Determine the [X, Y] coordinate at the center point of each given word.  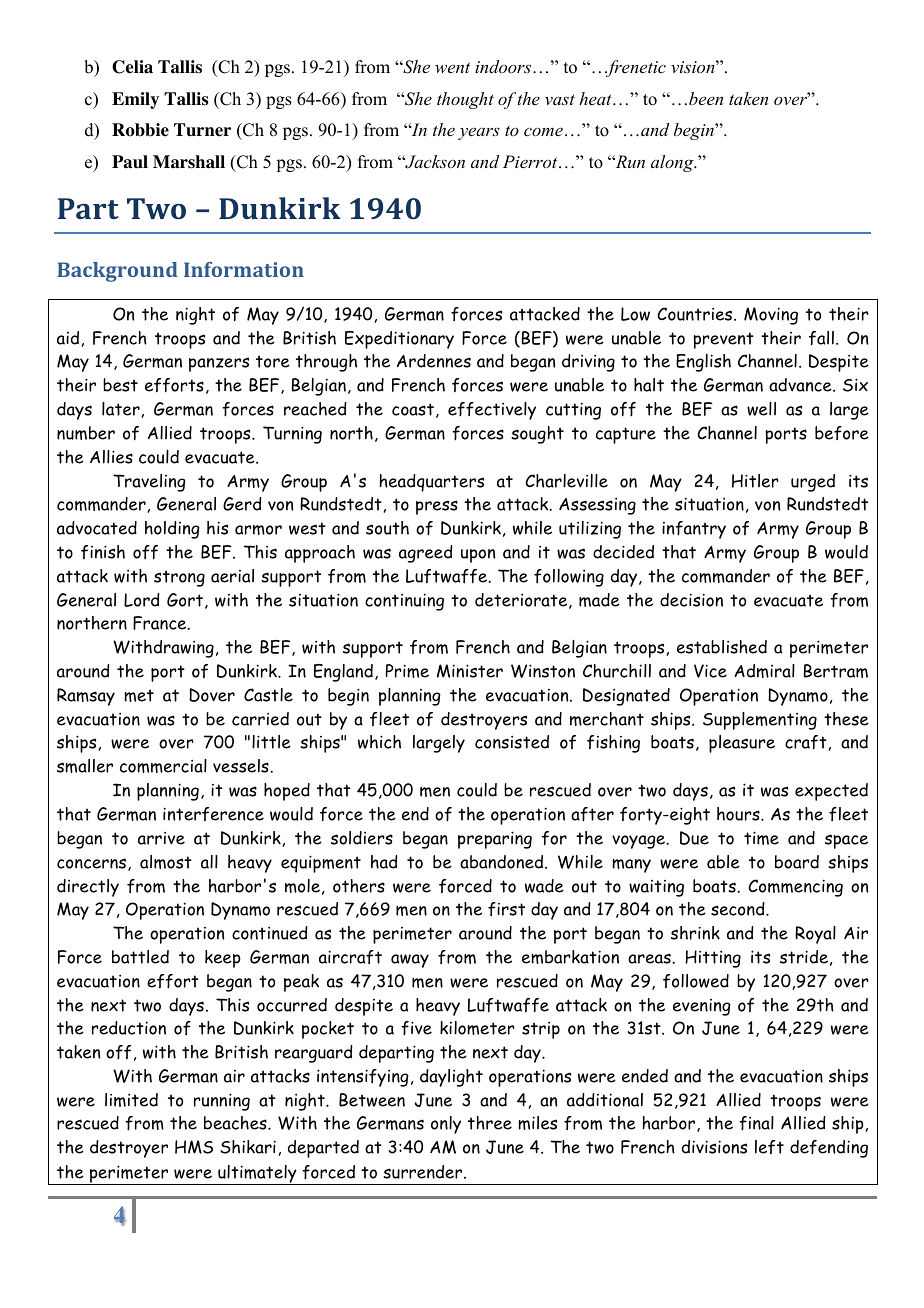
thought [465, 100]
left [769, 1147]
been [706, 98]
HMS [194, 1147]
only [446, 1125]
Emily [135, 100]
